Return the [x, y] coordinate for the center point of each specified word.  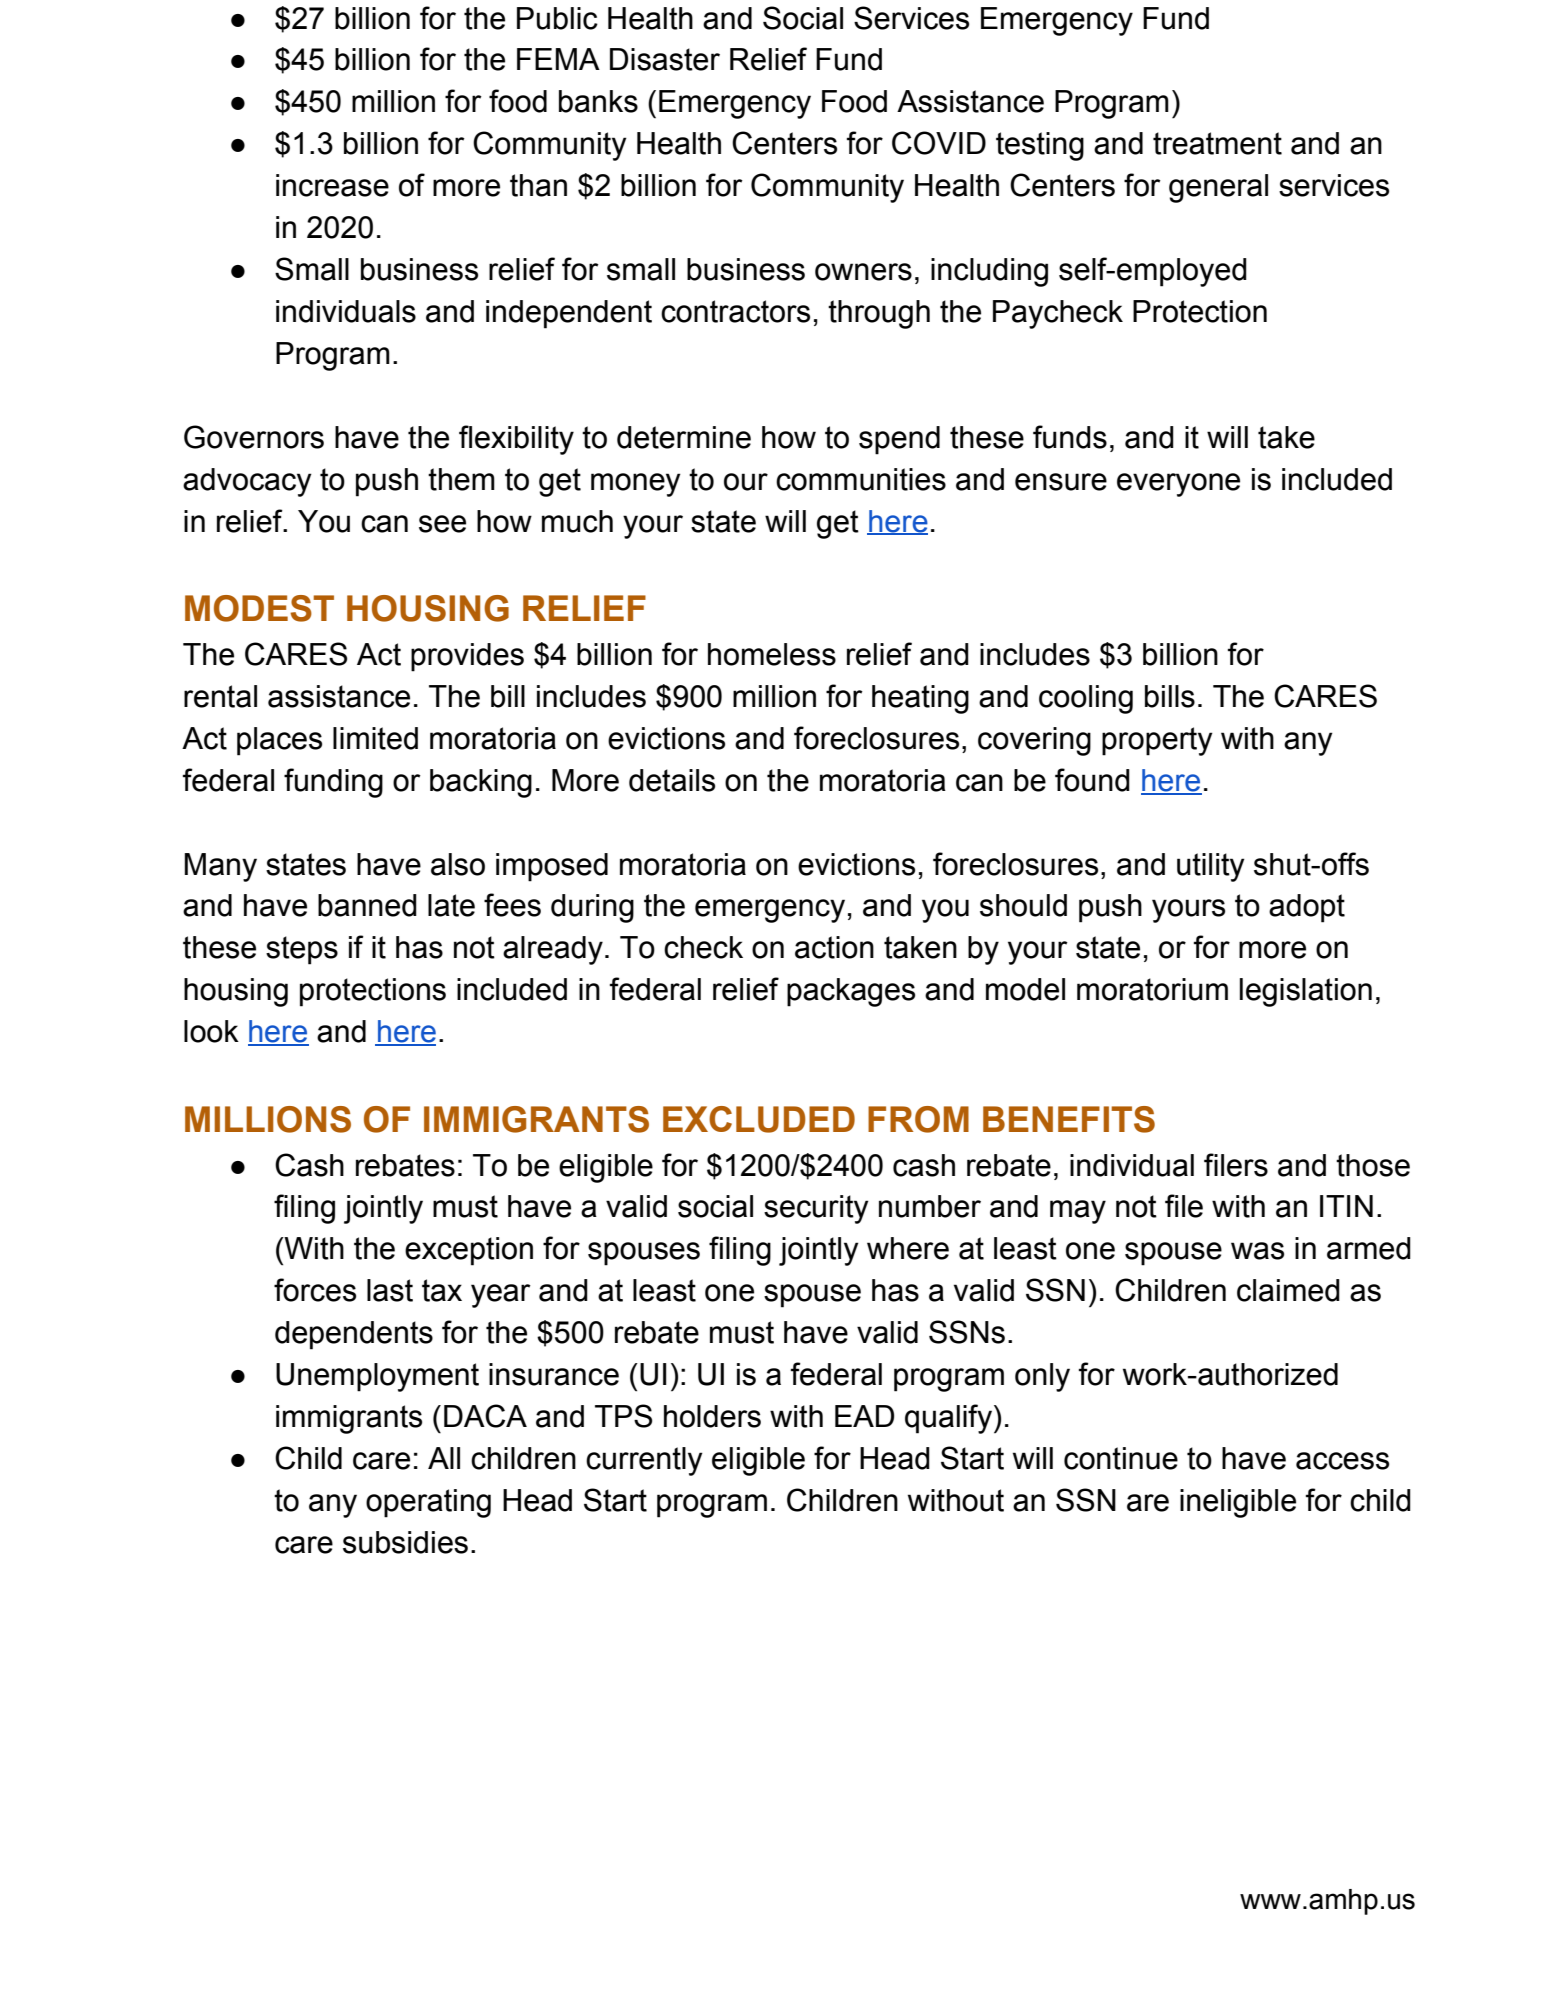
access [1342, 1461]
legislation [1306, 992]
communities [861, 479]
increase [332, 185]
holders [712, 1416]
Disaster [665, 59]
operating [428, 1503]
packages [851, 992]
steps [302, 950]
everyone [1178, 485]
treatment [1217, 143]
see [442, 524]
